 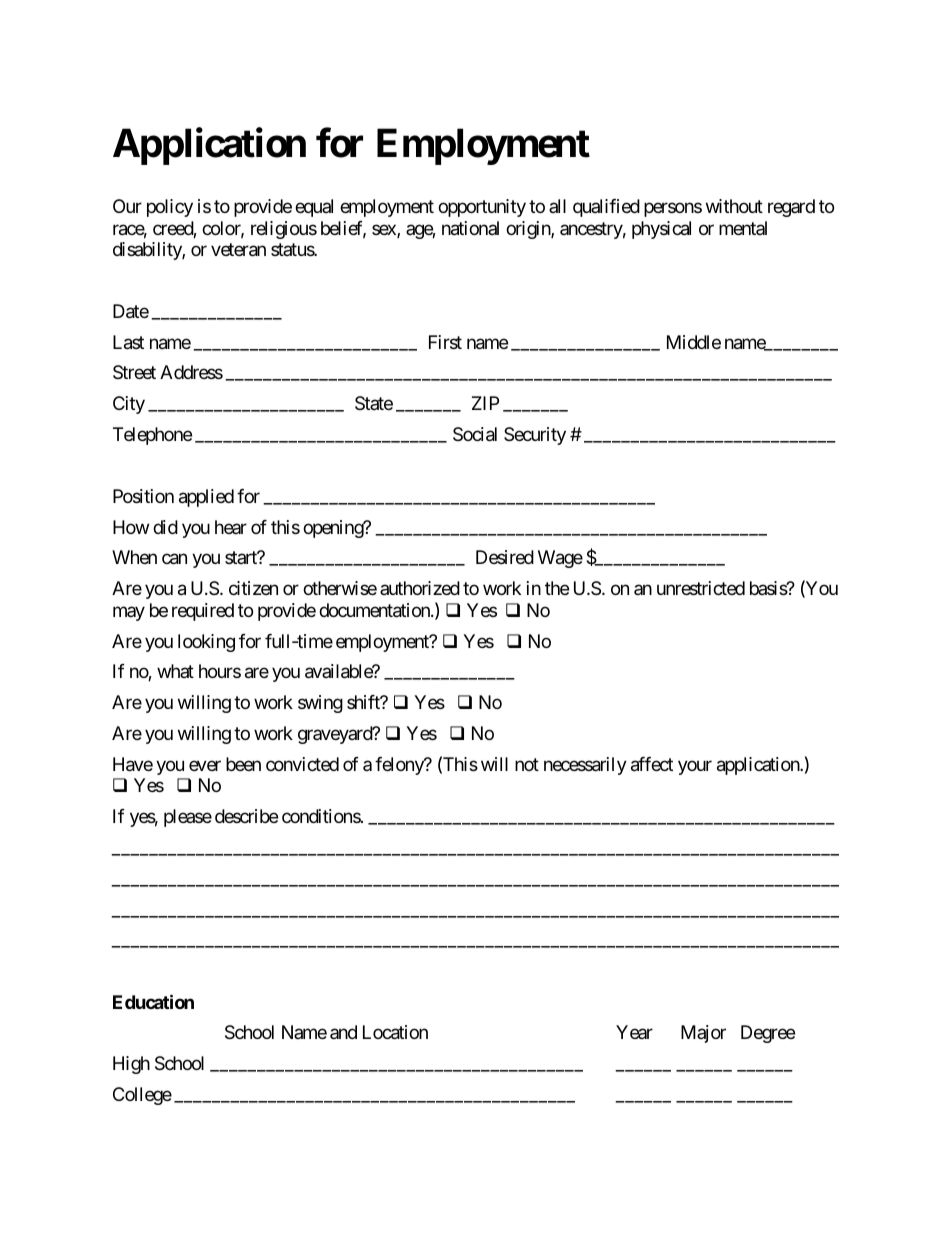 What do you see at coordinates (701, 588) in the document?
I see `unrestricted` at bounding box center [701, 588].
